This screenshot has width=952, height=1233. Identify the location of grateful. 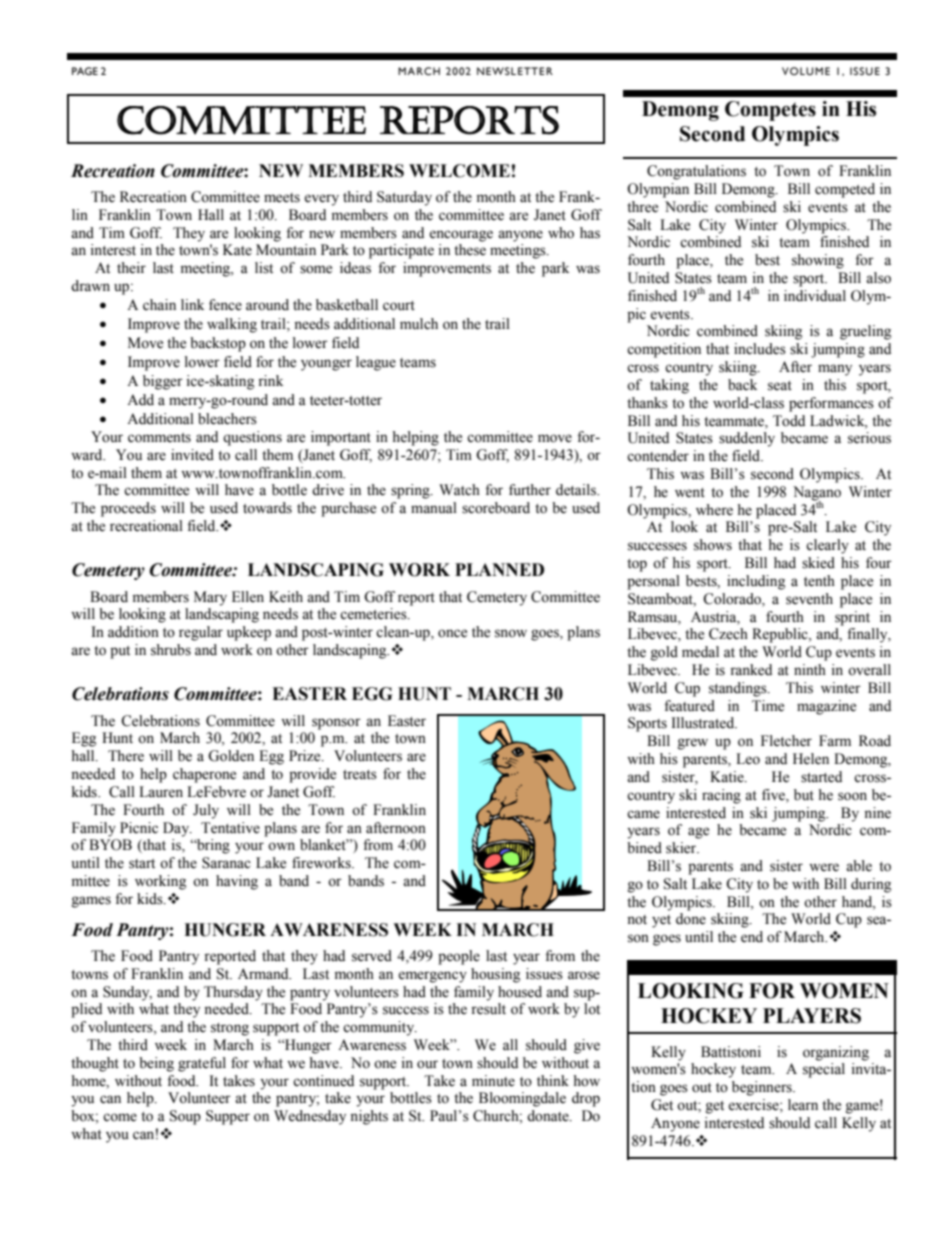
(202, 1064).
